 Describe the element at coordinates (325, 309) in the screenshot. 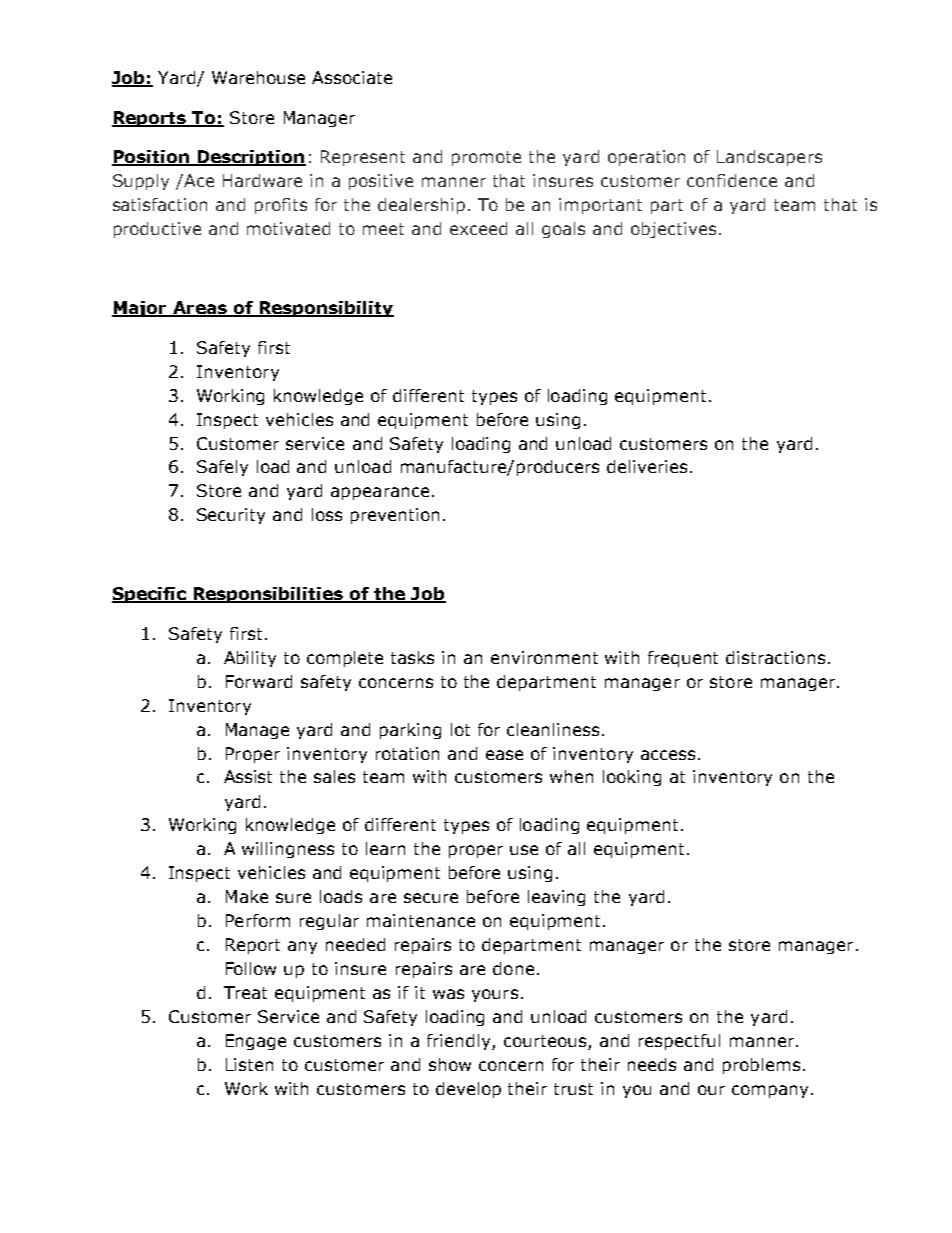

I see `Responsibility` at that location.
